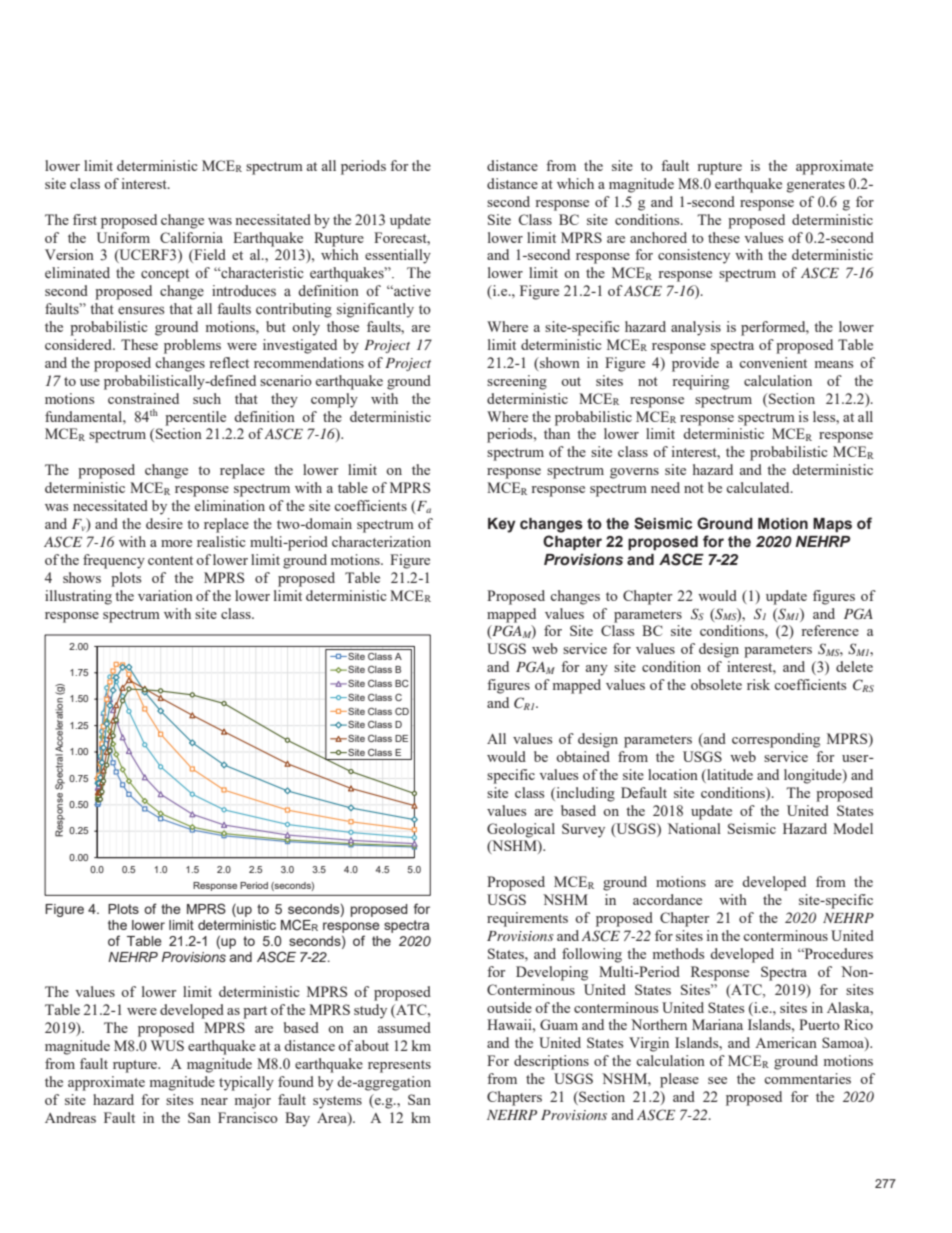 Image resolution: width=952 pixels, height=1233 pixels. I want to click on requirements, so click(527, 919).
